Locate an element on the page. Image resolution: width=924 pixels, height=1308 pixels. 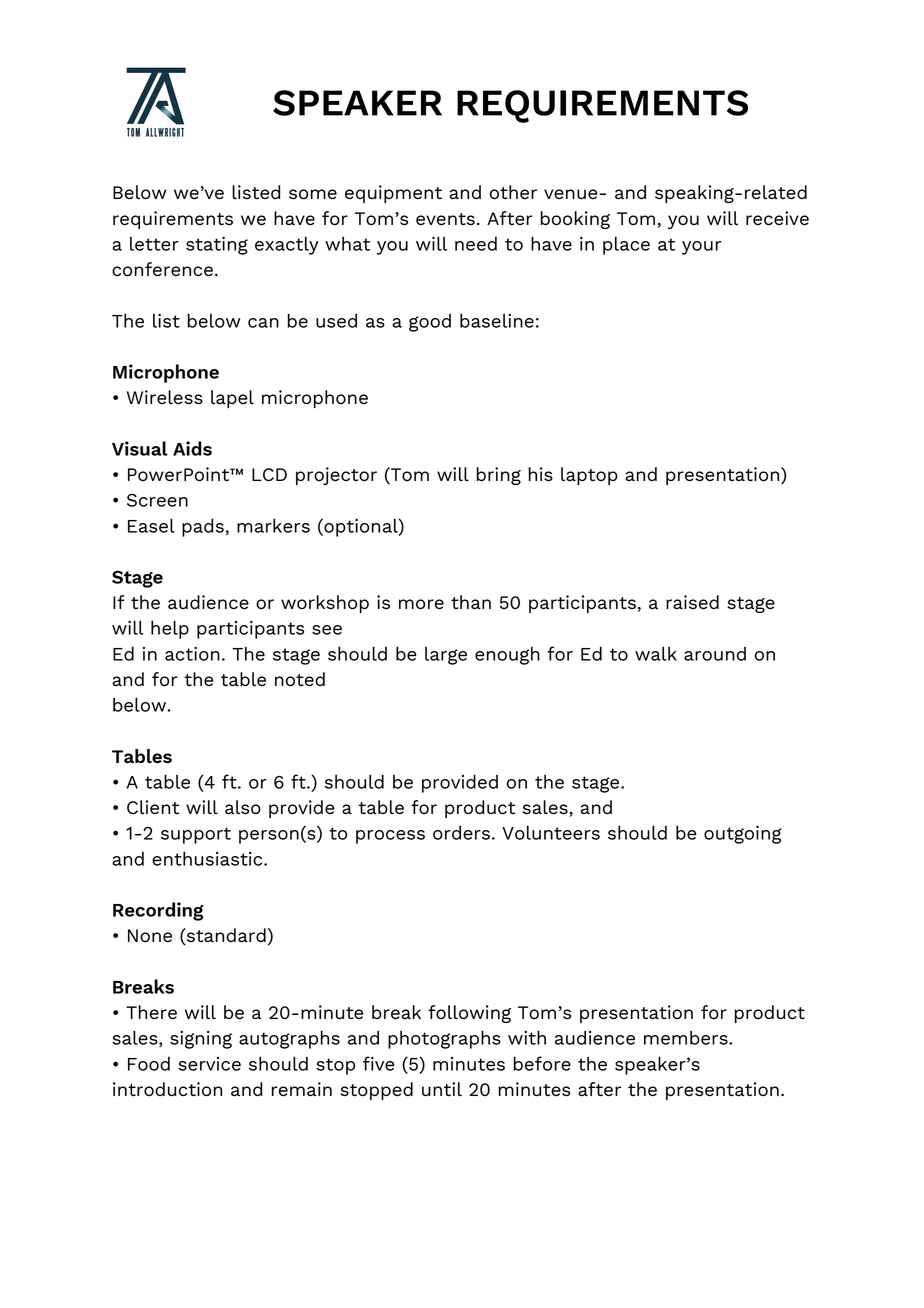
large is located at coordinates (446, 655).
